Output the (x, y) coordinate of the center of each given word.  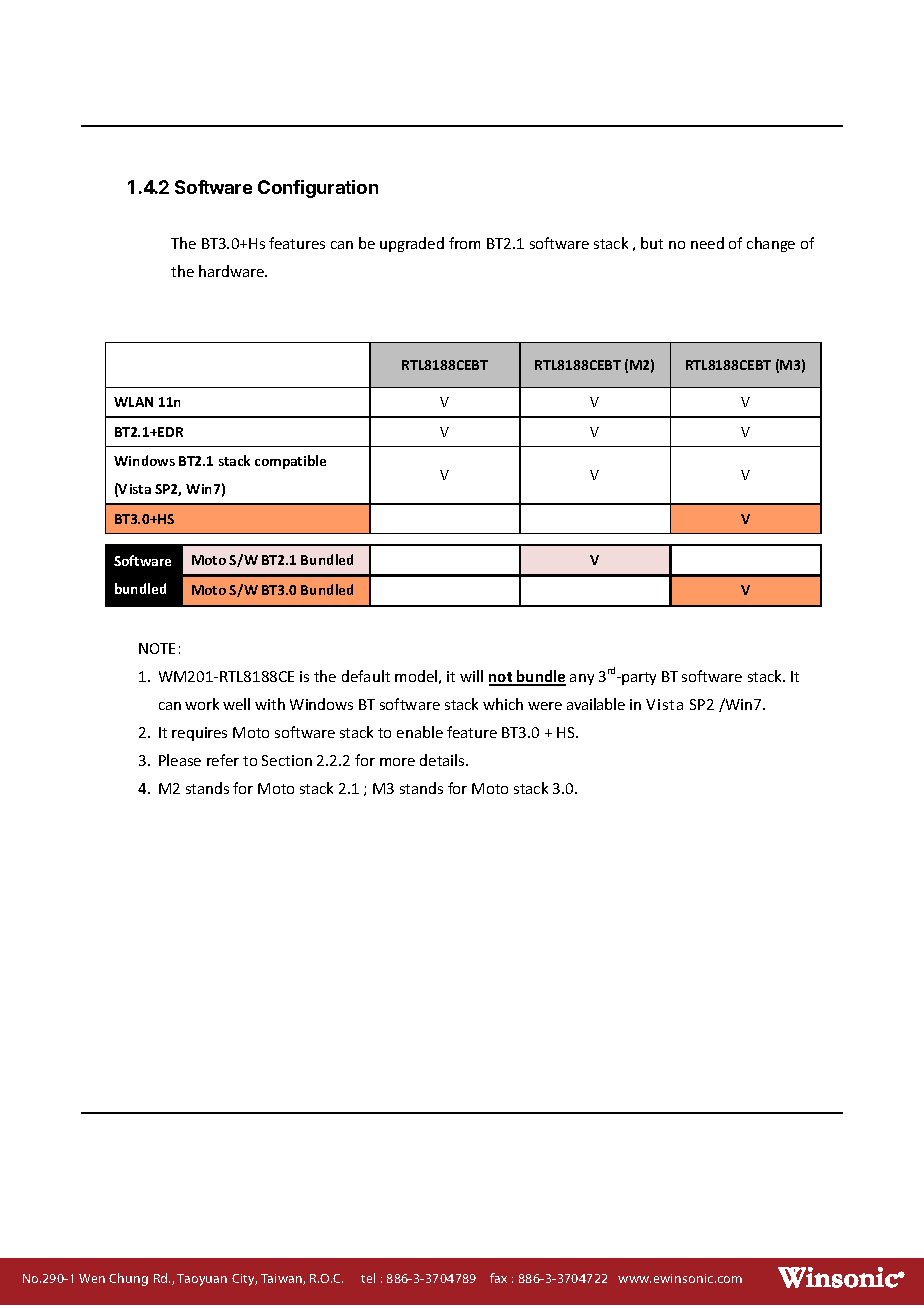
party (639, 678)
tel (368, 1278)
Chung (128, 1279)
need (707, 243)
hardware (232, 271)
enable (420, 732)
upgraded (412, 244)
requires (199, 734)
